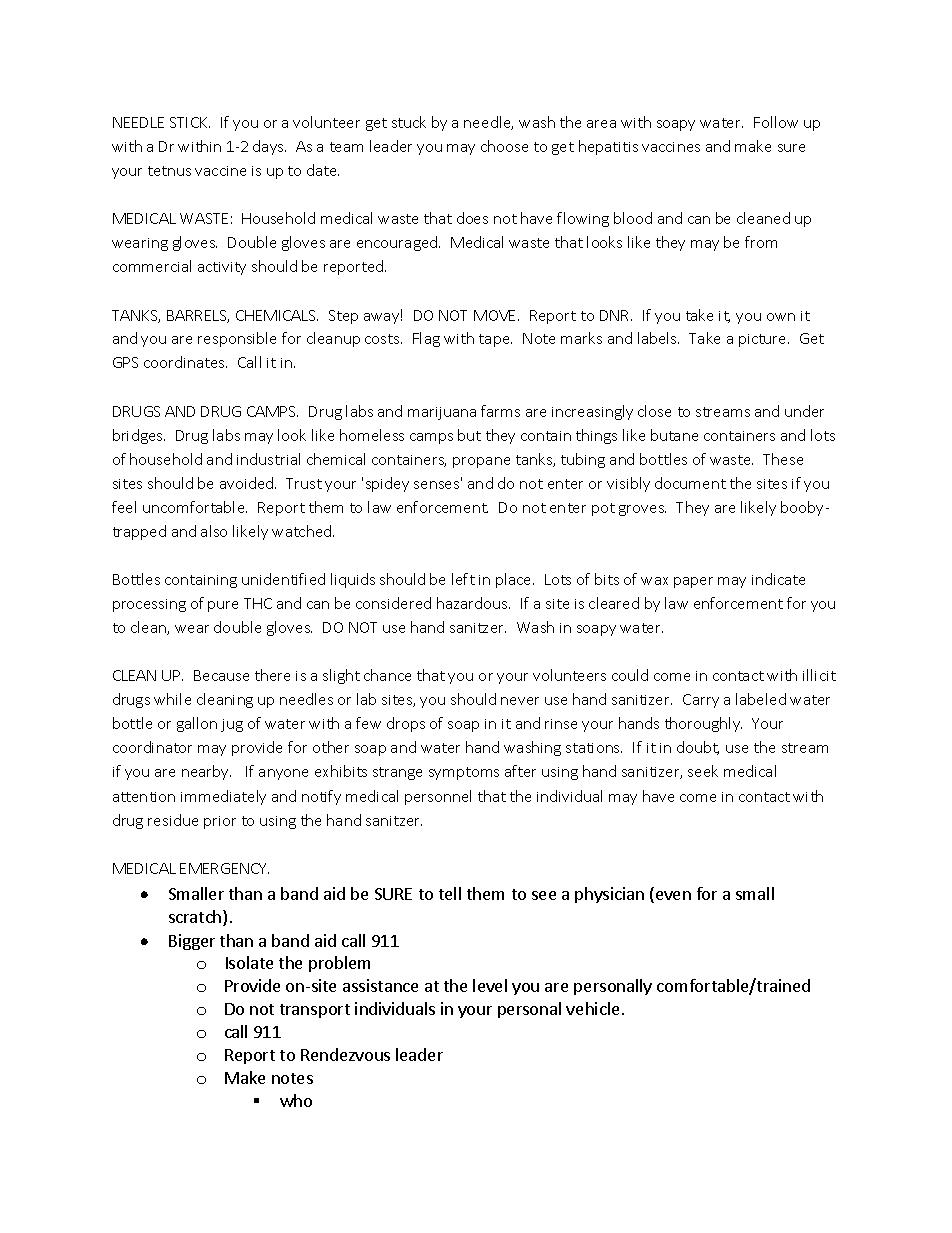 This document has height=1233, width=952. Describe the element at coordinates (776, 122) in the document. I see `Follow` at that location.
